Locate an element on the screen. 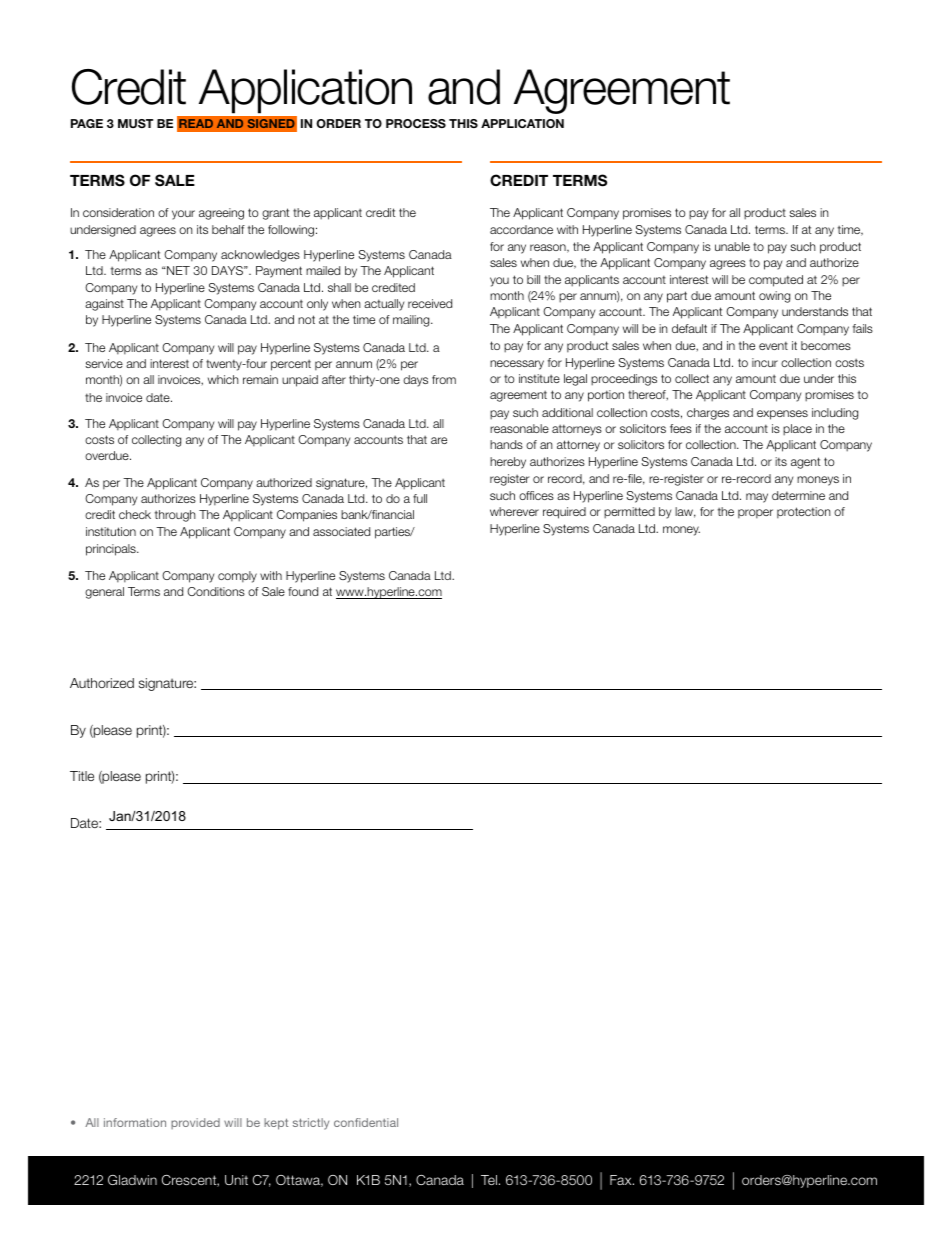 Image resolution: width=952 pixels, height=1233 pixels. proper is located at coordinates (755, 514).
